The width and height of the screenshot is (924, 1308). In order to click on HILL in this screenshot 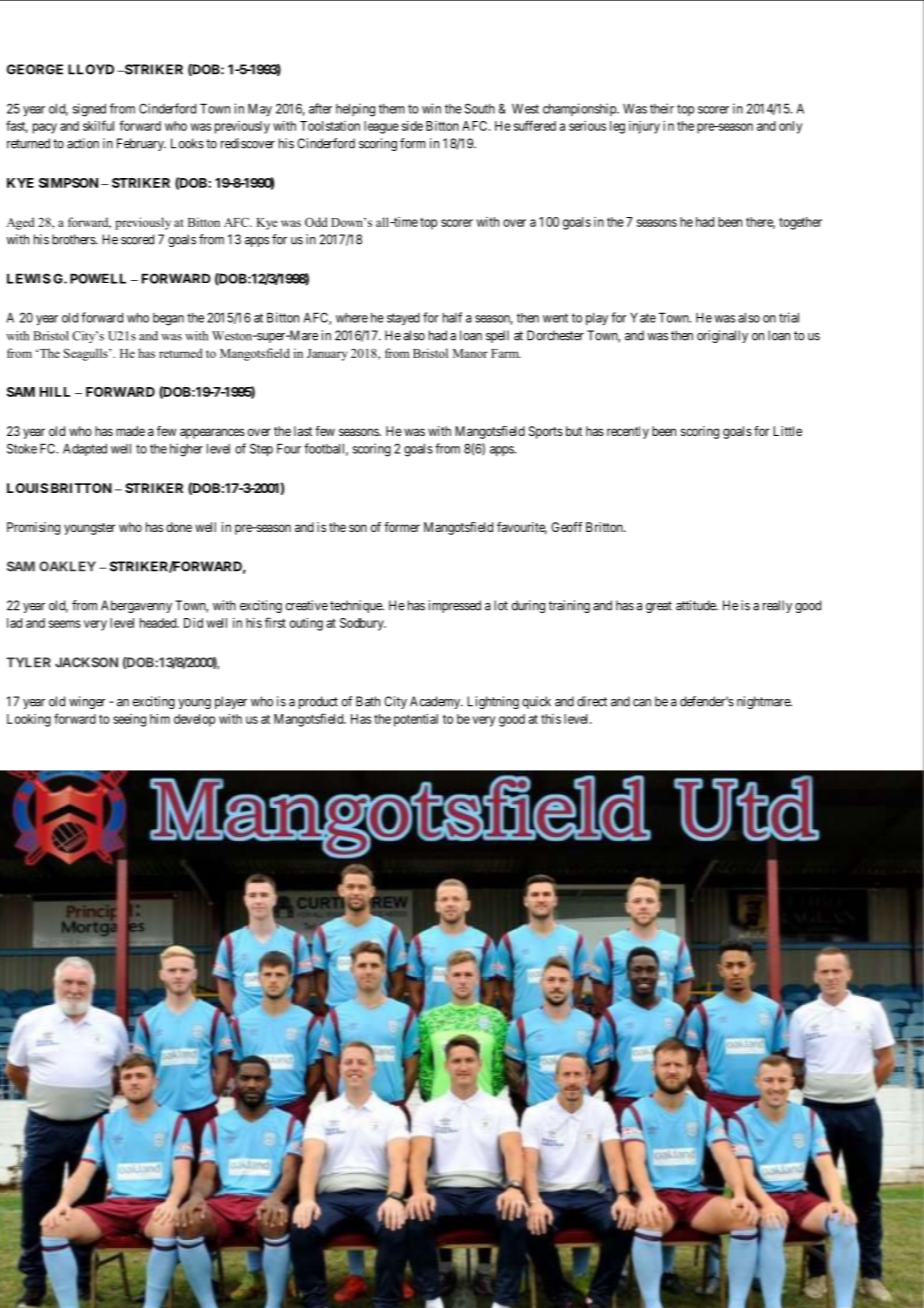, I will do `click(55, 392)`.
